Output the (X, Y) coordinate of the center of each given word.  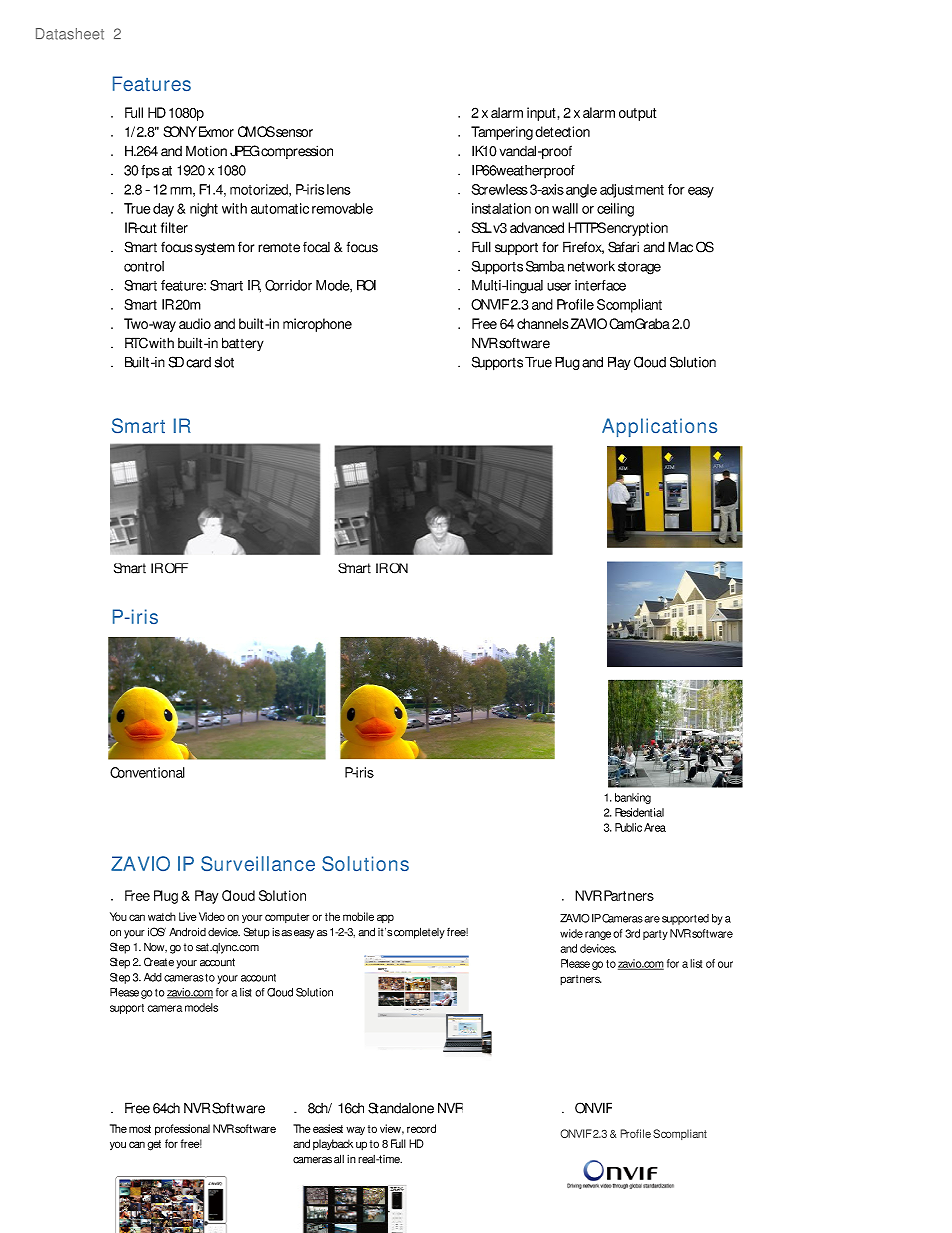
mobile (358, 916)
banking (633, 798)
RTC (136, 343)
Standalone (401, 1108)
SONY (180, 131)
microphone (317, 325)
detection (562, 131)
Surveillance (258, 863)
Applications (659, 427)
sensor (294, 133)
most (140, 1129)
